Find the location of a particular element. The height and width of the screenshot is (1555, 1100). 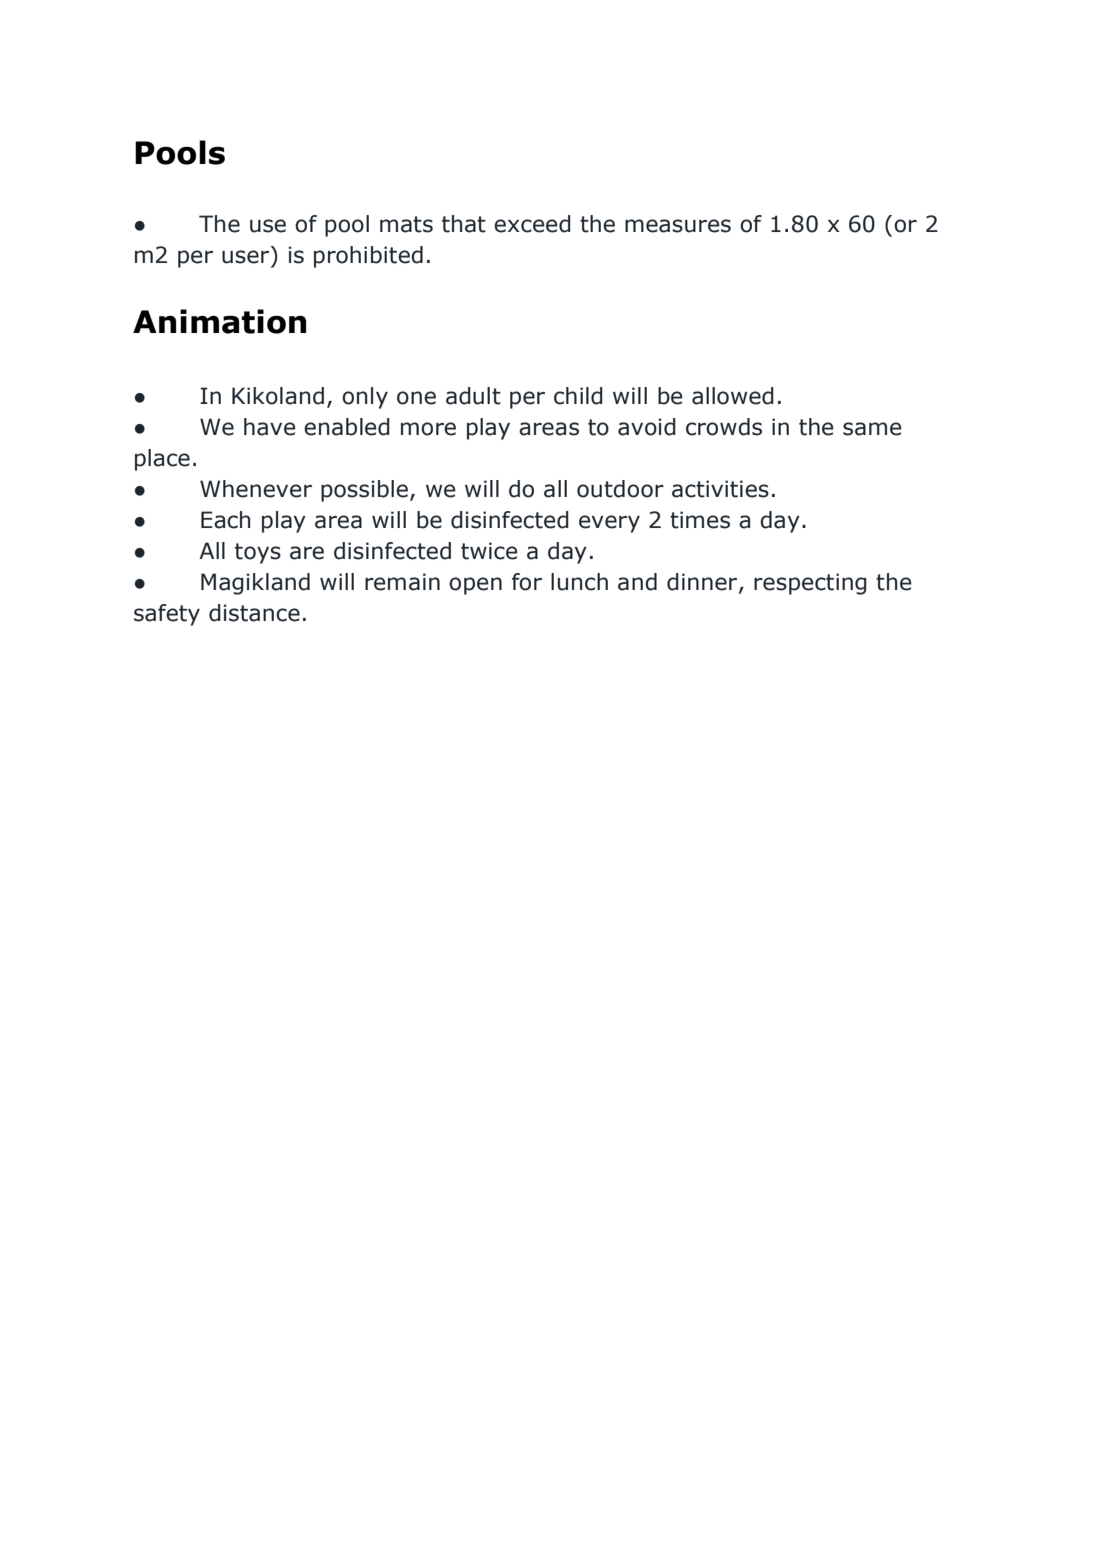

every is located at coordinates (609, 524).
